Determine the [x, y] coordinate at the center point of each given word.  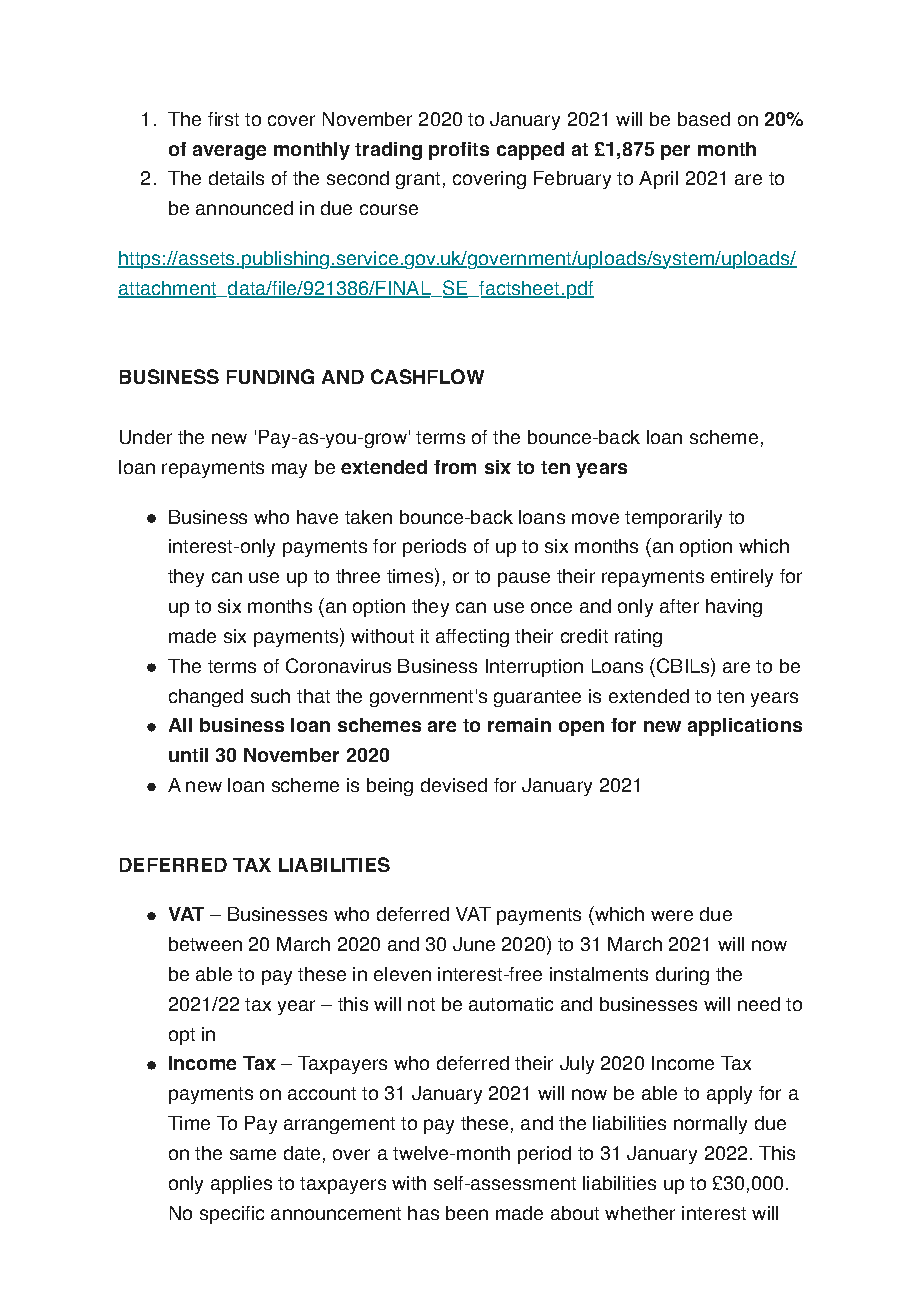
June [474, 944]
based [704, 119]
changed [206, 698]
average [229, 152]
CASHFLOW [427, 376]
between [205, 944]
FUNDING [270, 376]
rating [638, 638]
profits [459, 151]
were [672, 915]
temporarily [673, 519]
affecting [472, 638]
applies [241, 1185]
